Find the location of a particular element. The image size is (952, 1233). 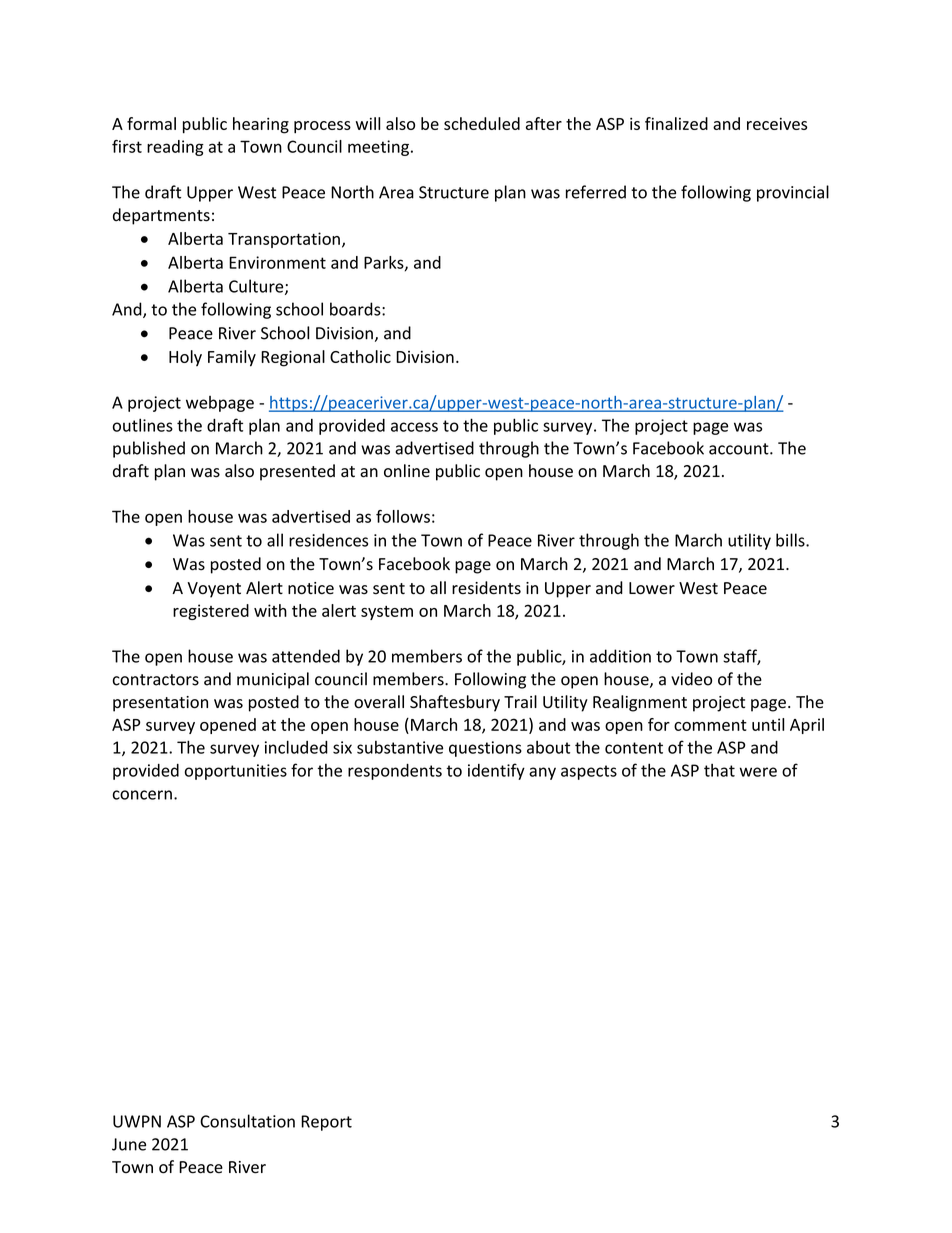

identify is located at coordinates (496, 771).
